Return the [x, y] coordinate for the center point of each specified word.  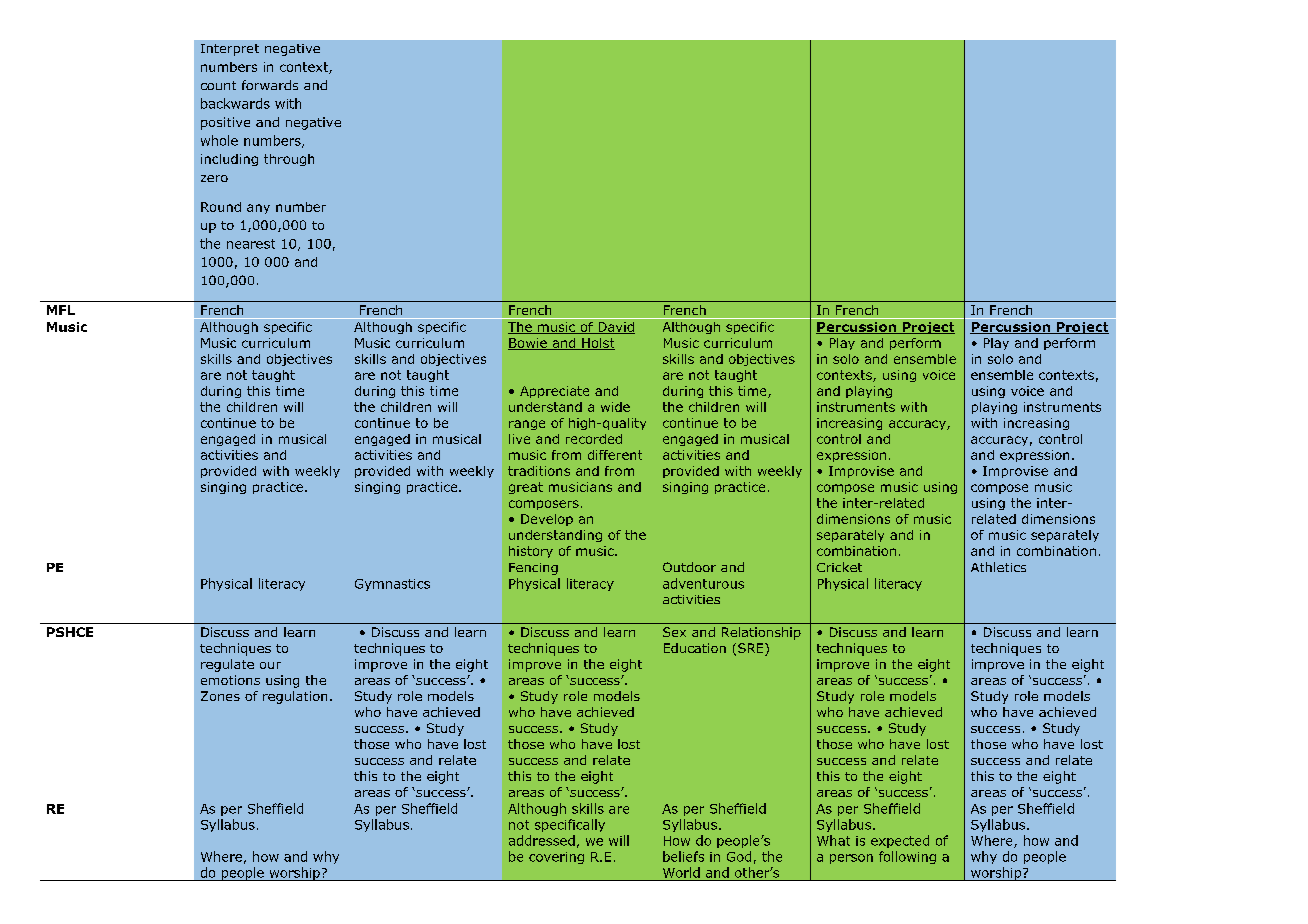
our [270, 665]
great [526, 488]
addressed [542, 840]
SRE [752, 649]
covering [556, 858]
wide [615, 407]
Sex [674, 632]
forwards [270, 85]
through [289, 160]
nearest [251, 244]
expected [900, 841]
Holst [597, 344]
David [615, 328]
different [615, 455]
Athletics [998, 567]
